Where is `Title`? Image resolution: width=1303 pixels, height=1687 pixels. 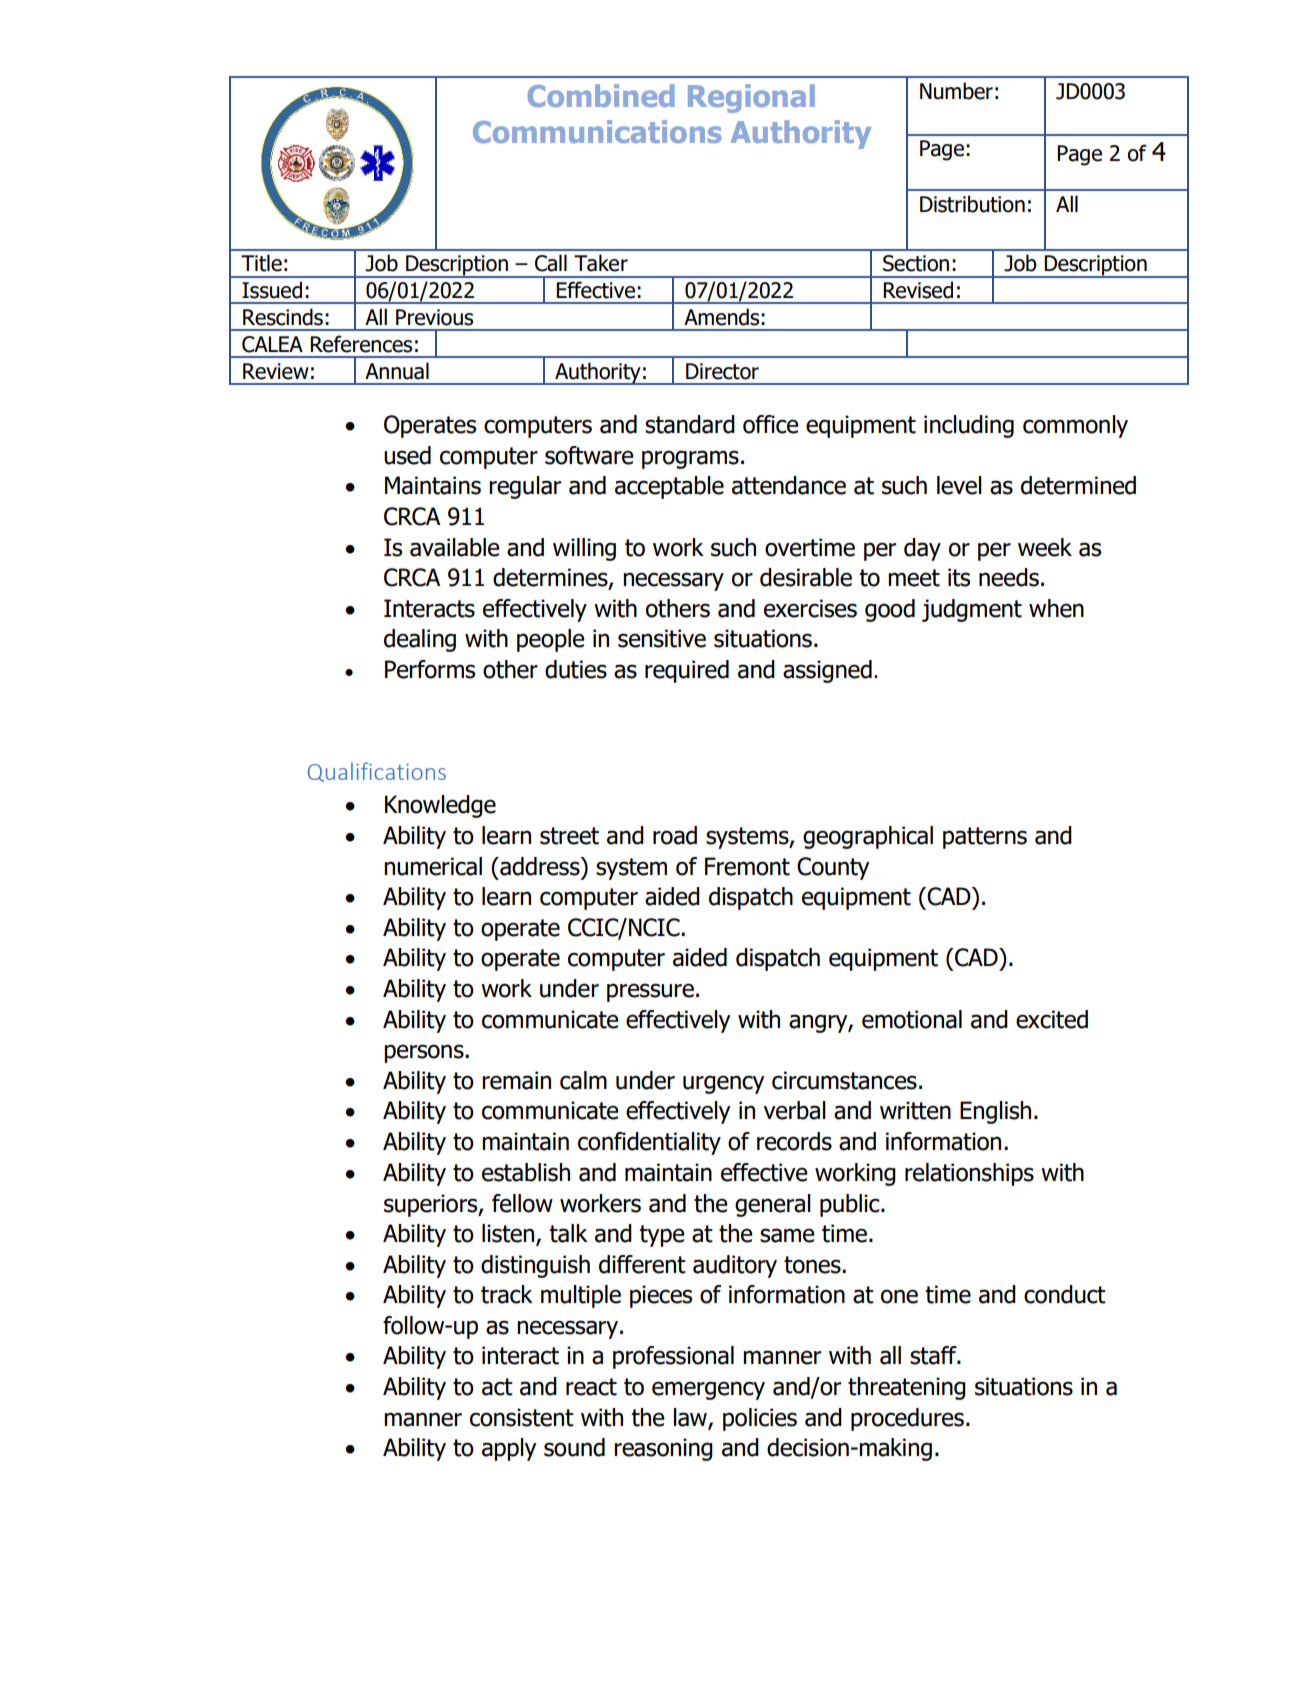
Title is located at coordinates (261, 263).
